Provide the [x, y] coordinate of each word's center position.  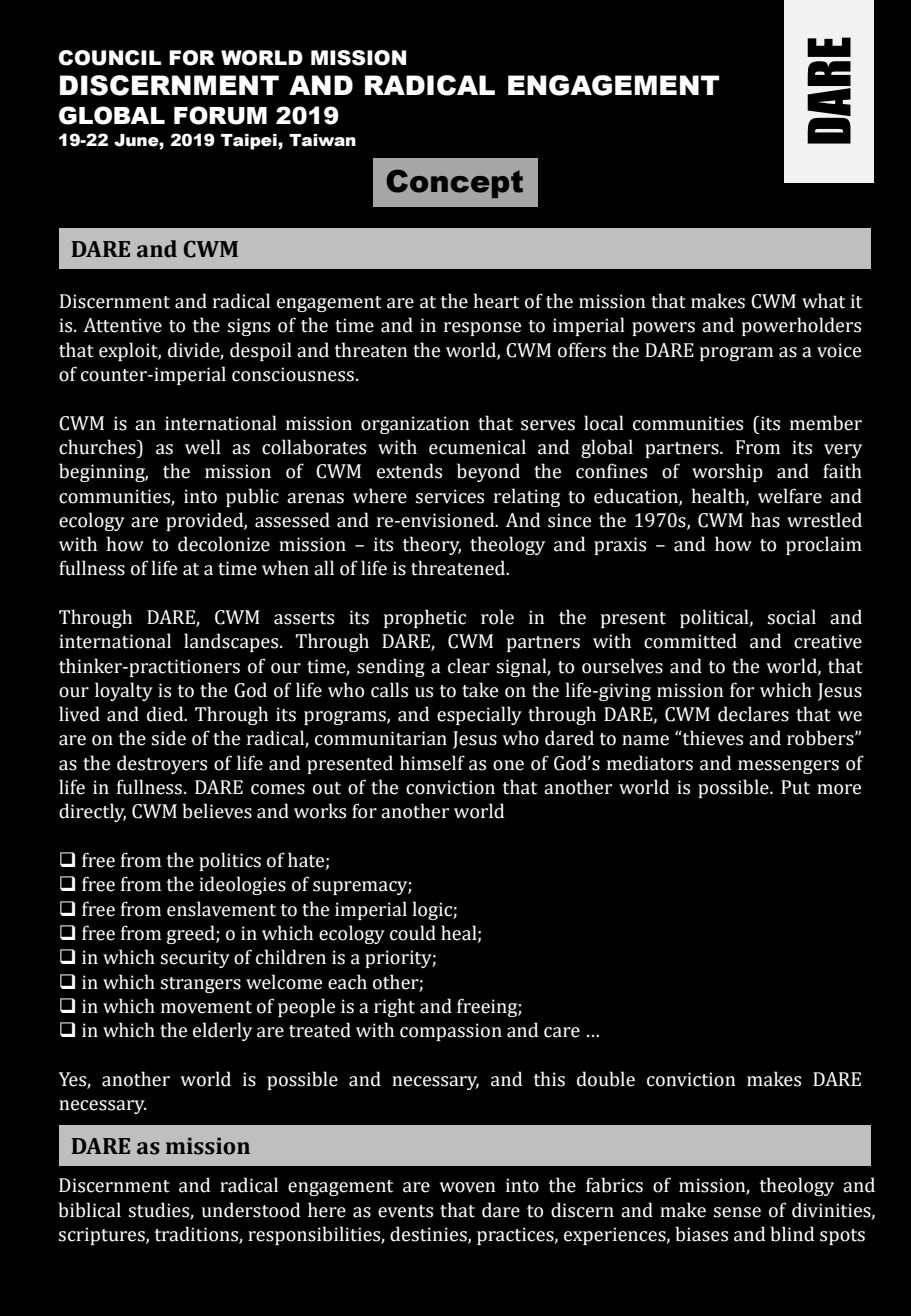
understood [251, 1210]
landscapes [232, 642]
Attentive [122, 325]
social [791, 617]
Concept [454, 183]
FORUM [220, 115]
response [482, 329]
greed [192, 934]
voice [839, 350]
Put [795, 787]
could [413, 933]
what [823, 301]
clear [469, 666]
